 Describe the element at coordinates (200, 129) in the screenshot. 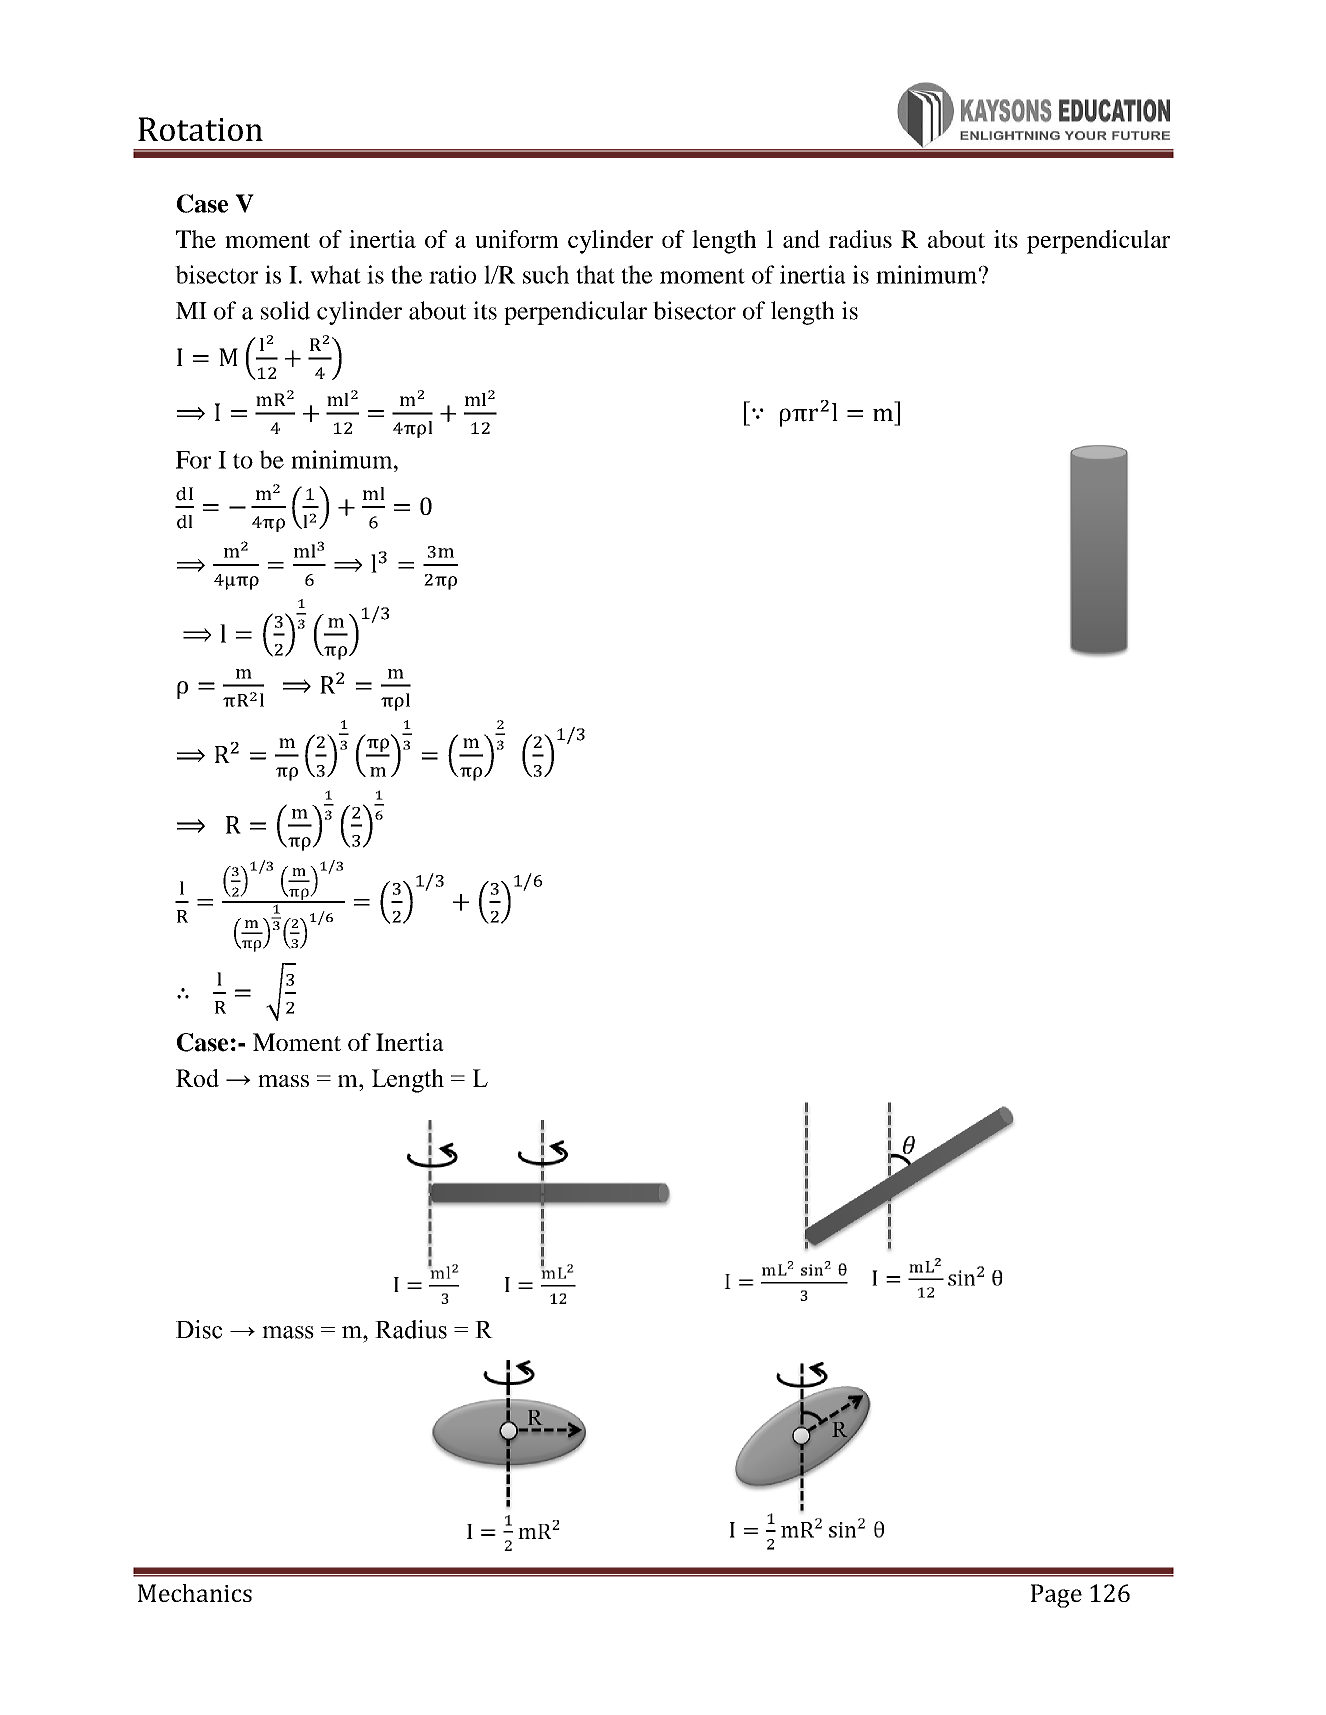

I see `Rotation` at that location.
